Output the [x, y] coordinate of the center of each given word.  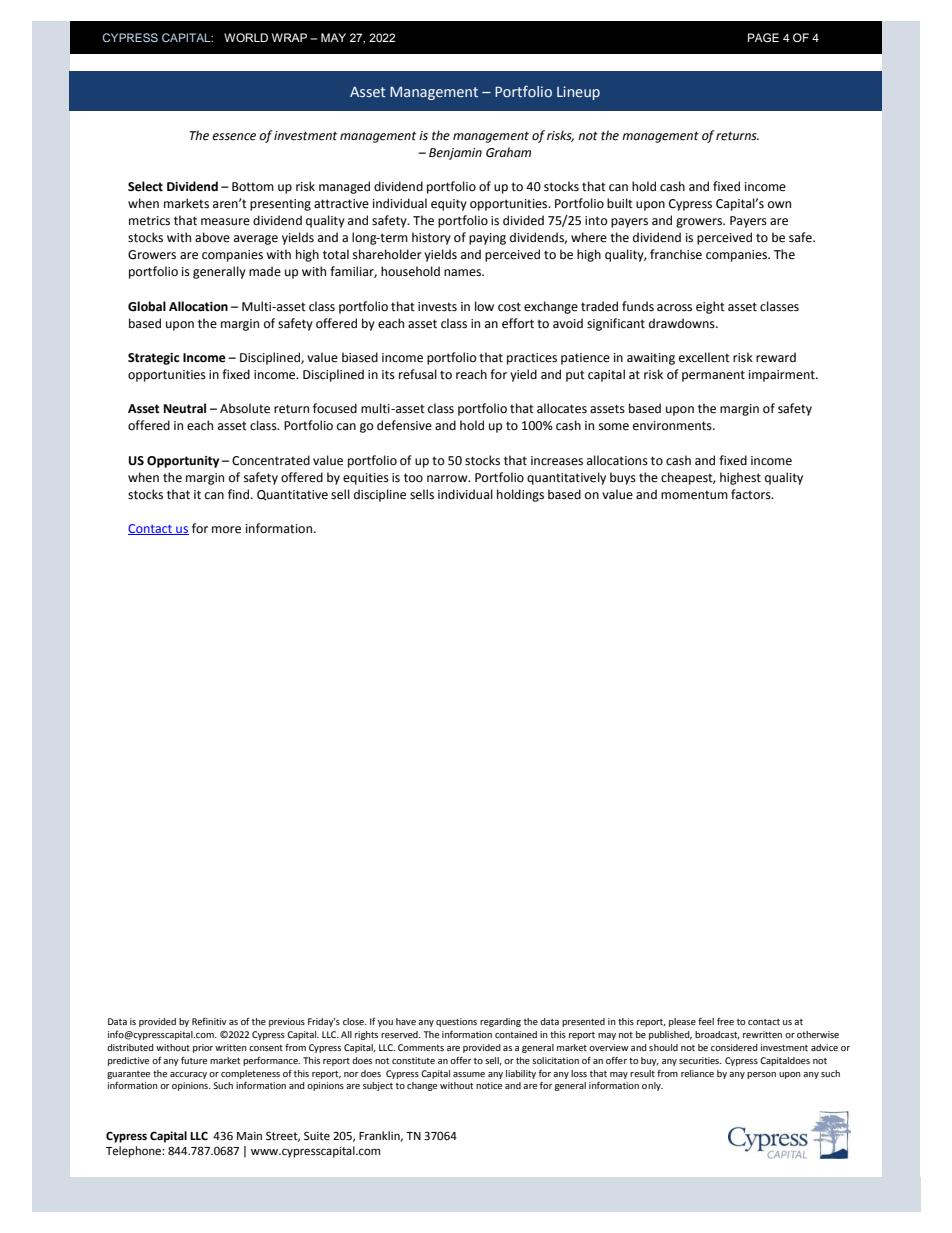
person [761, 1075]
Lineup [578, 93]
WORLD [246, 37]
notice [489, 1085]
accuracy [188, 1075]
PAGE [763, 38]
